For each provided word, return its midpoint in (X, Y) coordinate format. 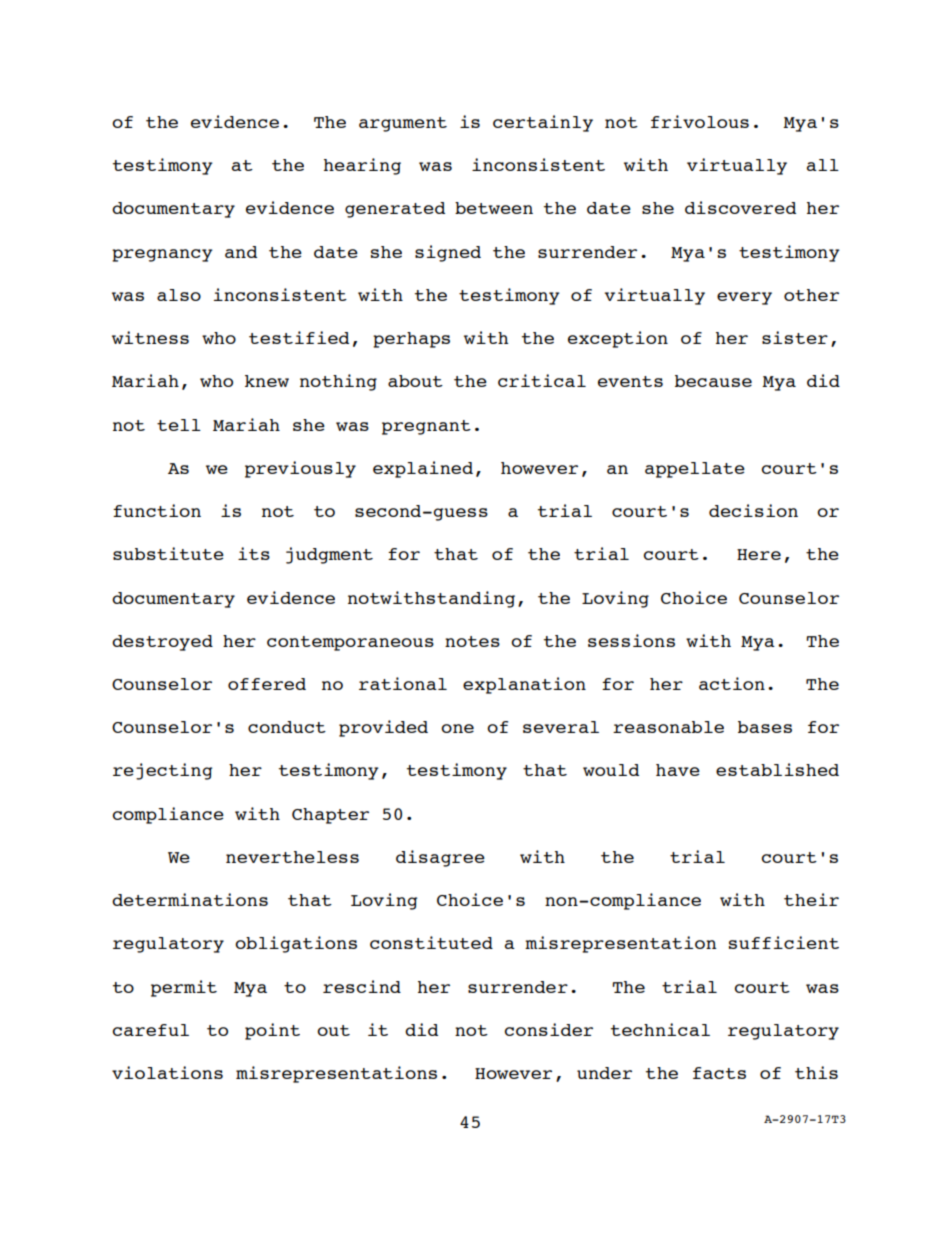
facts (719, 1073)
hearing (362, 166)
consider (548, 1029)
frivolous (700, 121)
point (272, 1031)
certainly (543, 123)
